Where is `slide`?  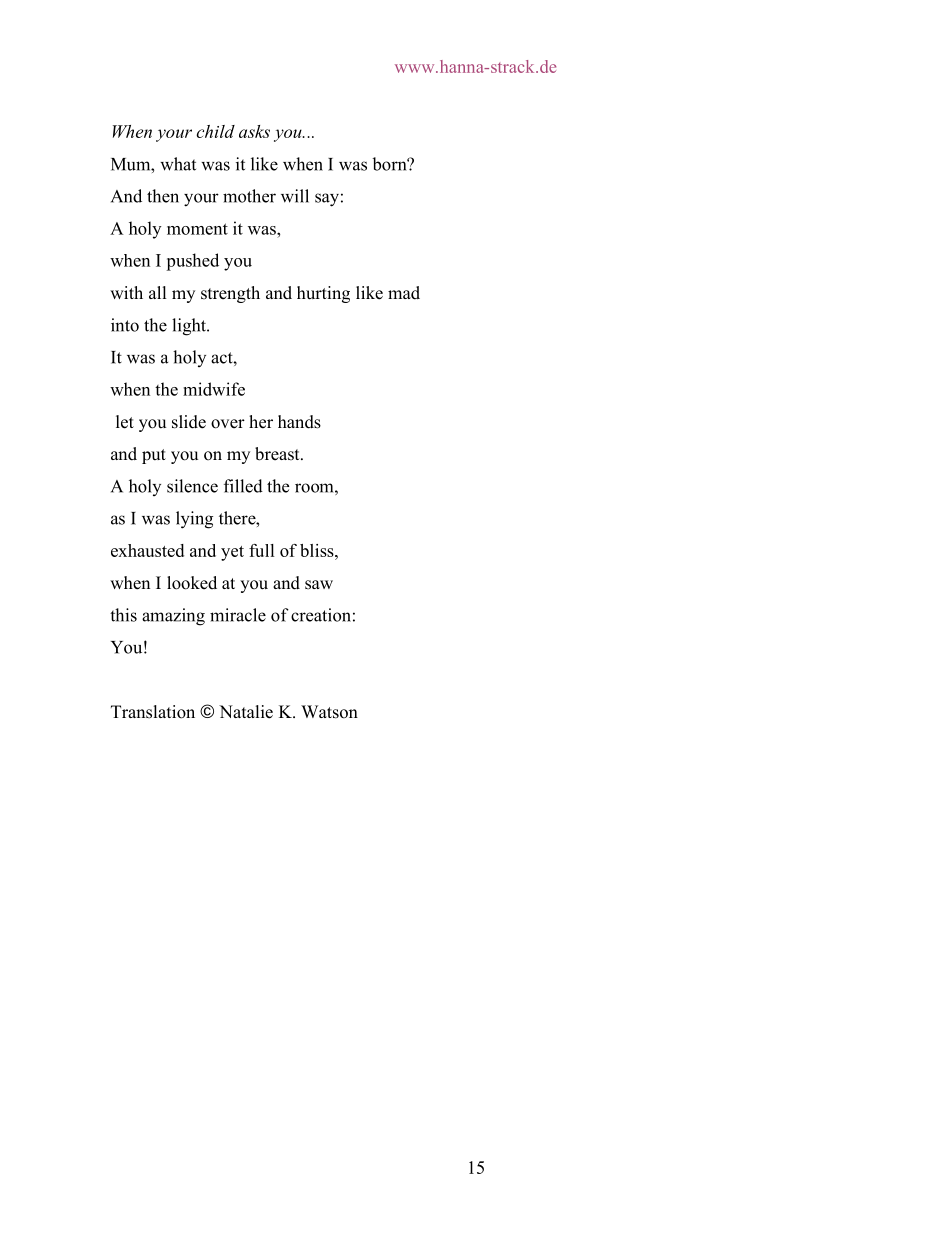 slide is located at coordinates (189, 422).
